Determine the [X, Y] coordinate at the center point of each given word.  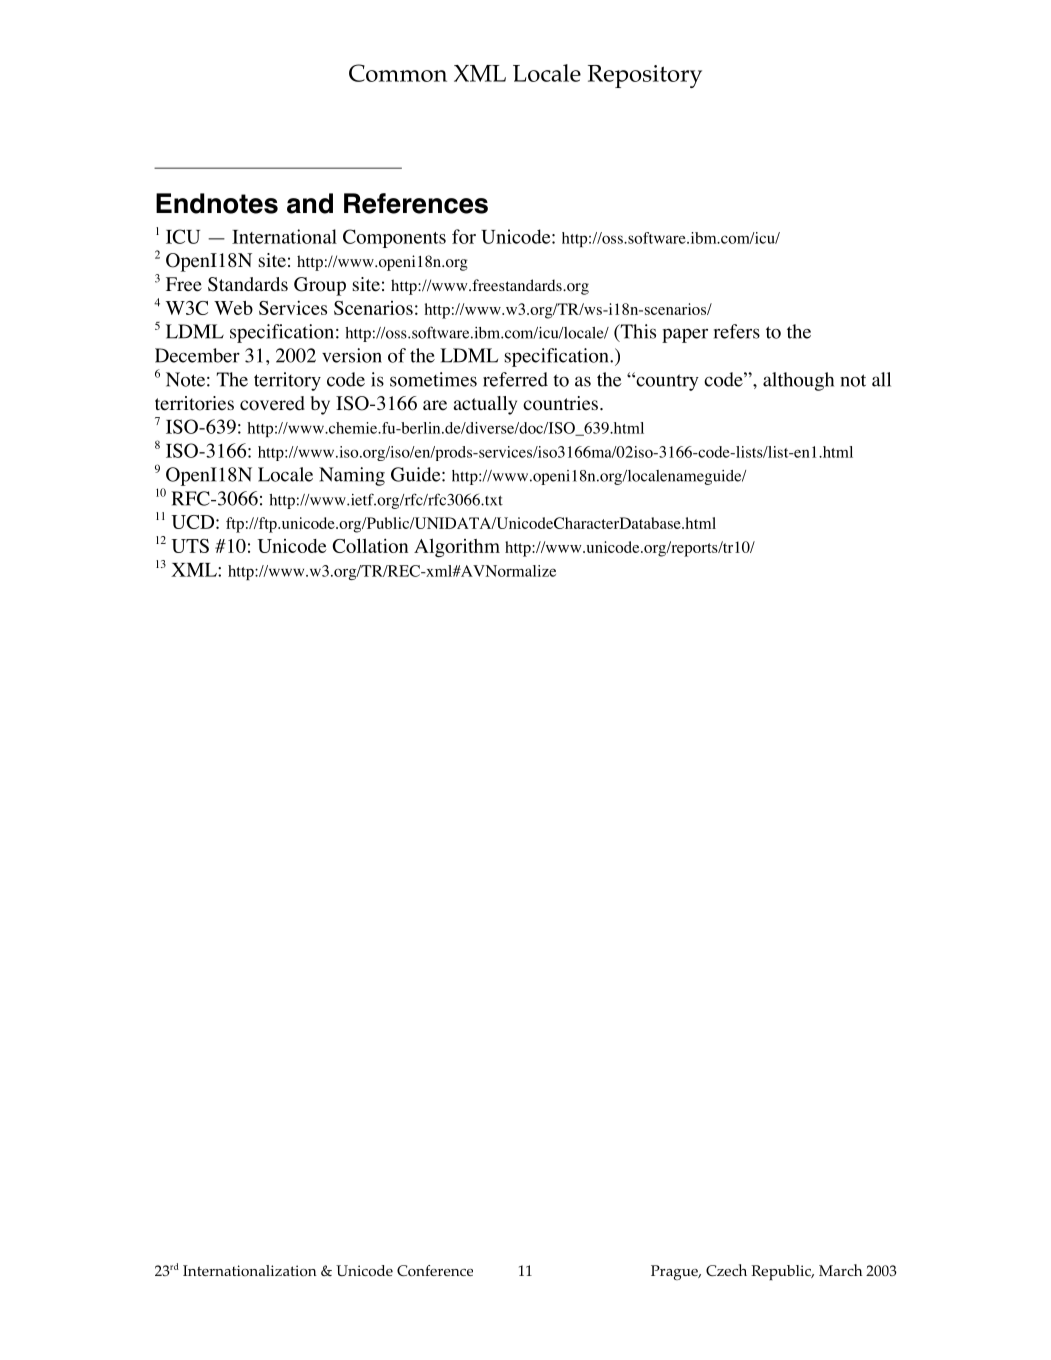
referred [515, 379]
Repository [645, 76]
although [798, 381]
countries [562, 403]
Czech [726, 1270]
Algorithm [457, 548]
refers [737, 331]
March [840, 1270]
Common [398, 73]
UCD [194, 522]
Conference [435, 1271]
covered [272, 403]
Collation [370, 545]
